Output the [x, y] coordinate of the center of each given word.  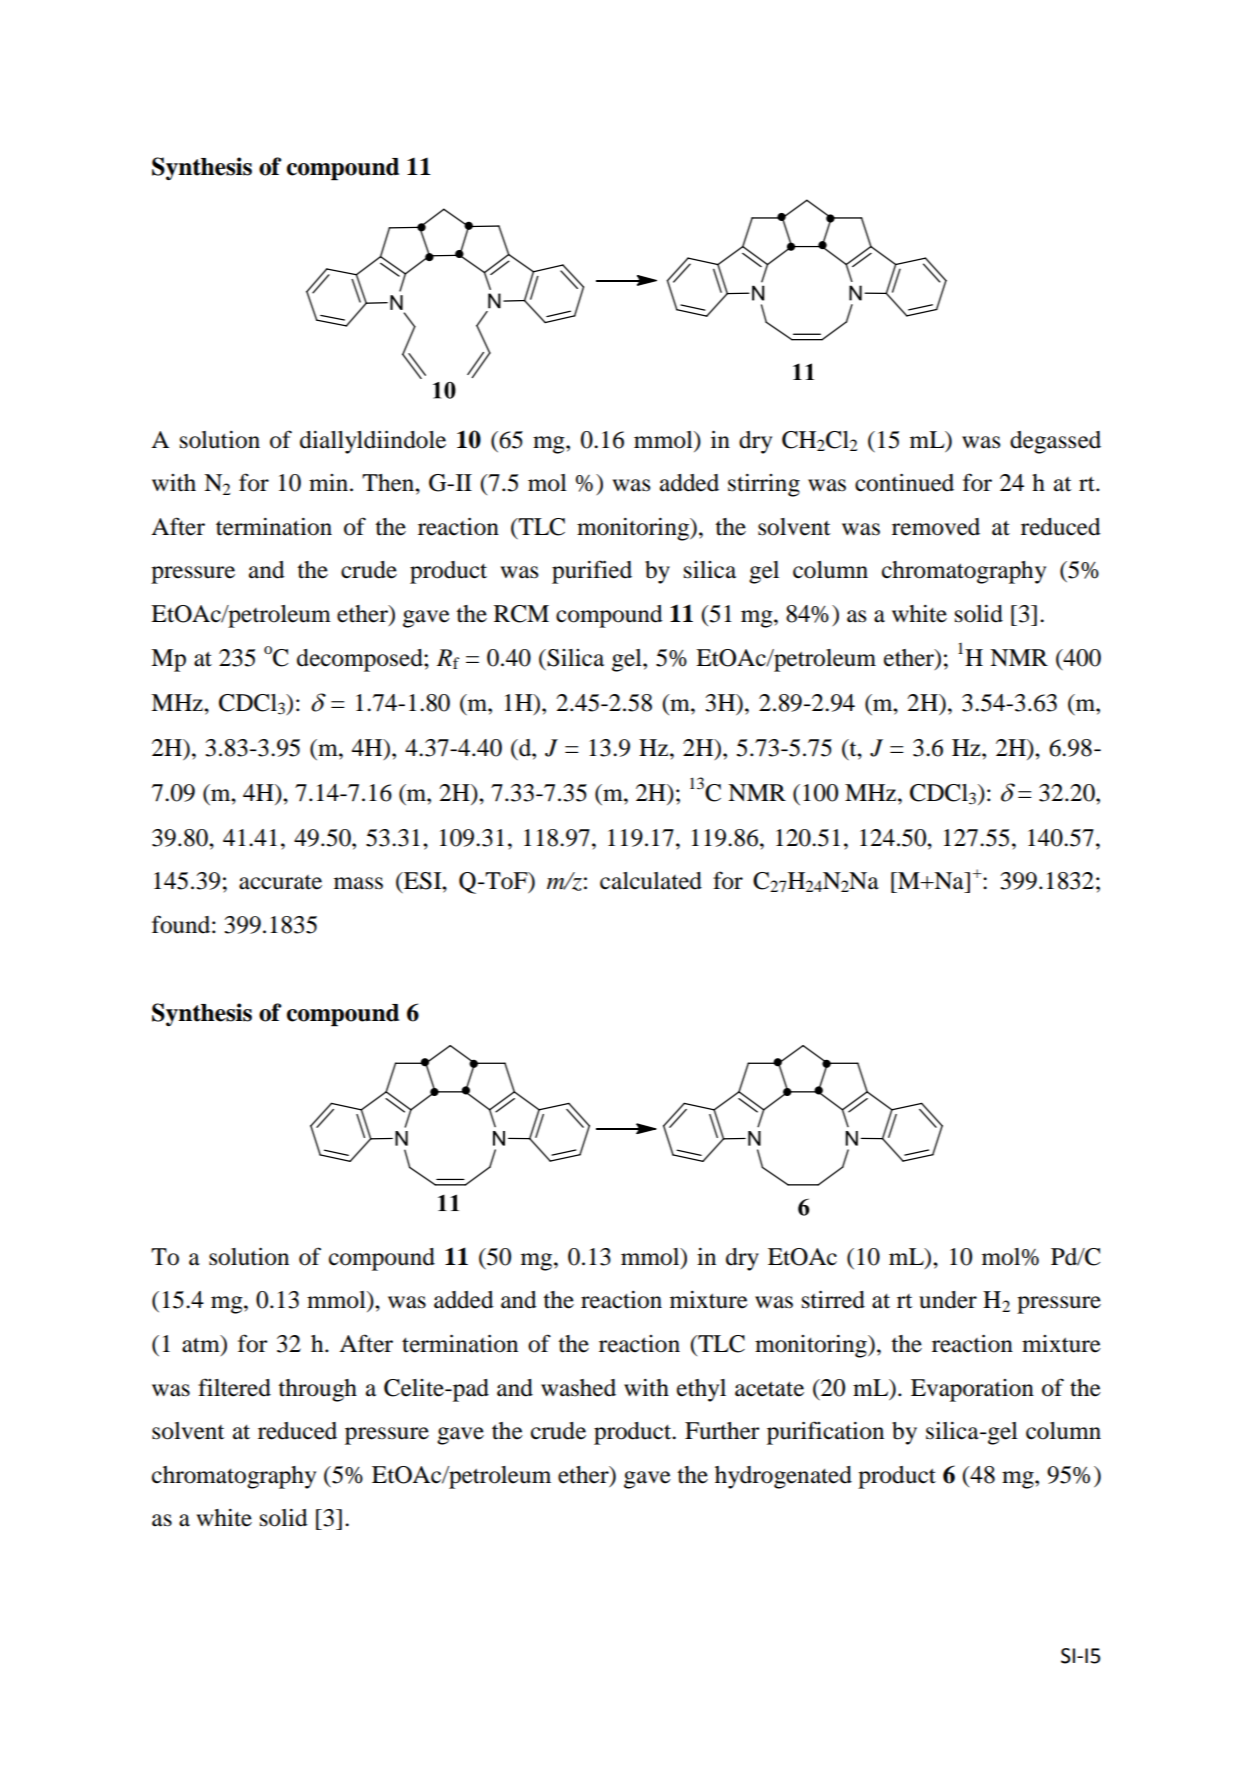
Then [389, 483]
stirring [764, 485]
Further [722, 1431]
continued [904, 483]
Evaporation [972, 1390]
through [317, 1390]
